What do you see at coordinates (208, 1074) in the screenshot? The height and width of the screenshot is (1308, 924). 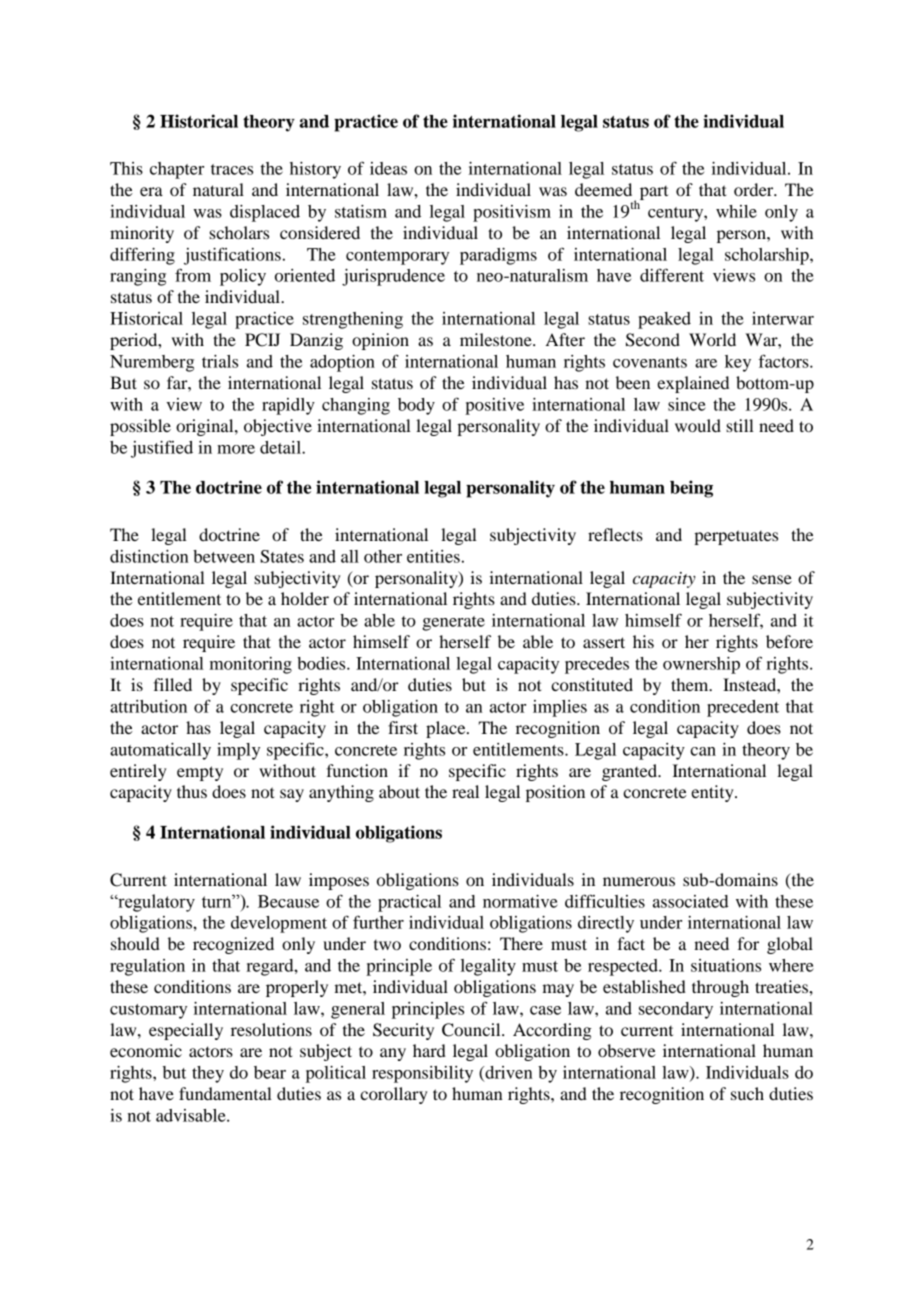 I see `they` at bounding box center [208, 1074].
